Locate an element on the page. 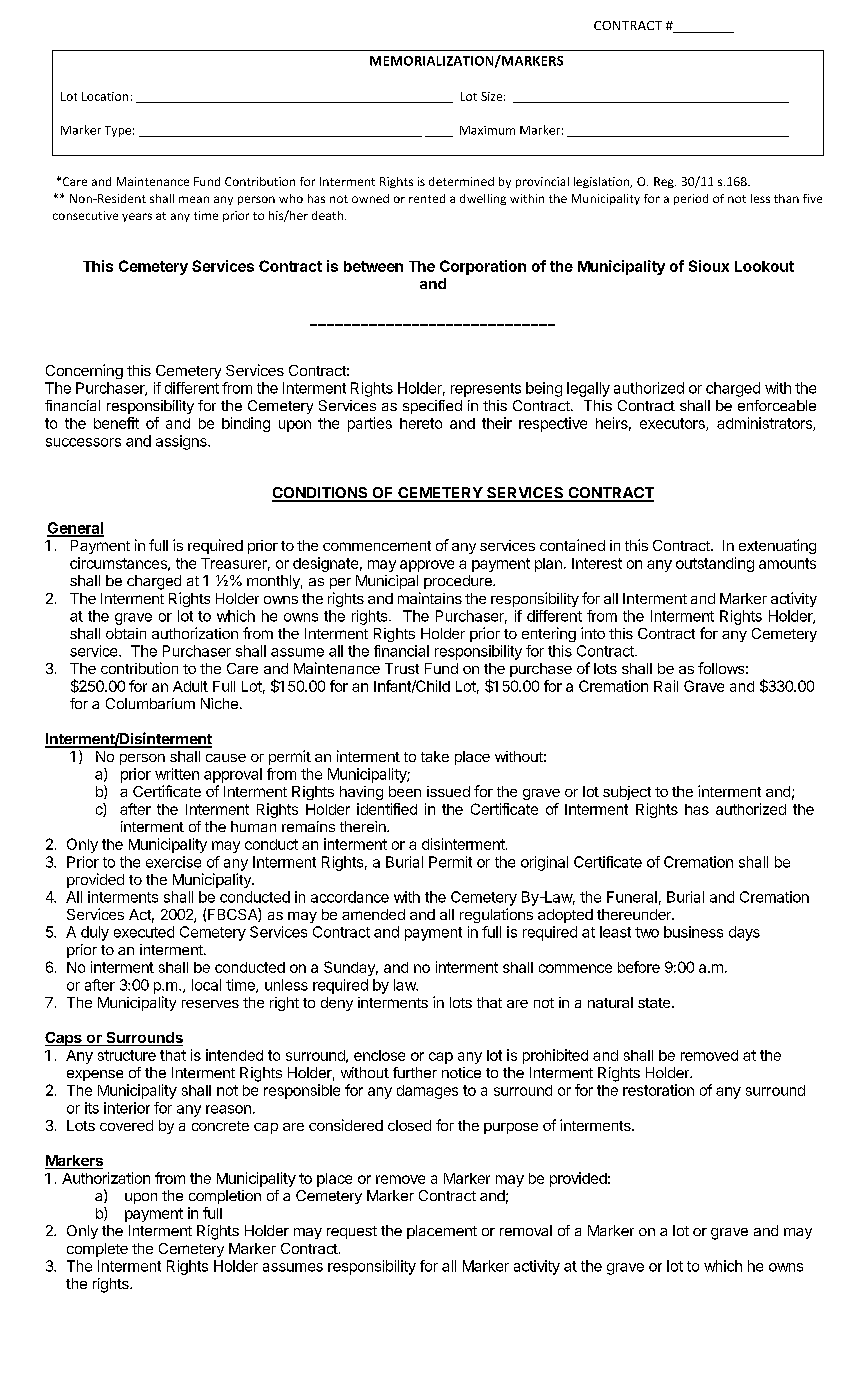  benefit is located at coordinates (116, 423).
